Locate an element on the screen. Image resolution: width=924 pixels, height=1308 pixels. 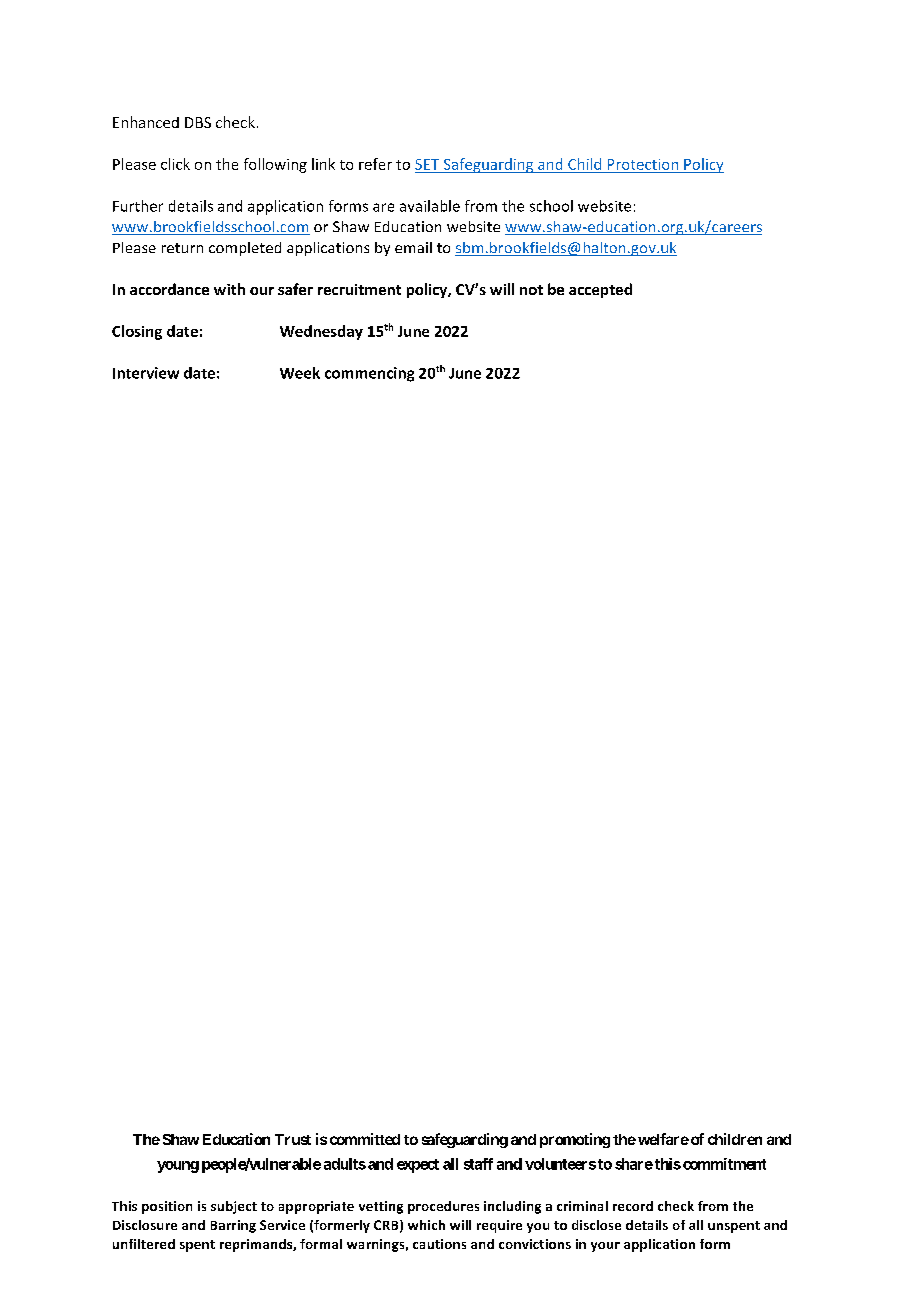
commencing is located at coordinates (369, 374).
